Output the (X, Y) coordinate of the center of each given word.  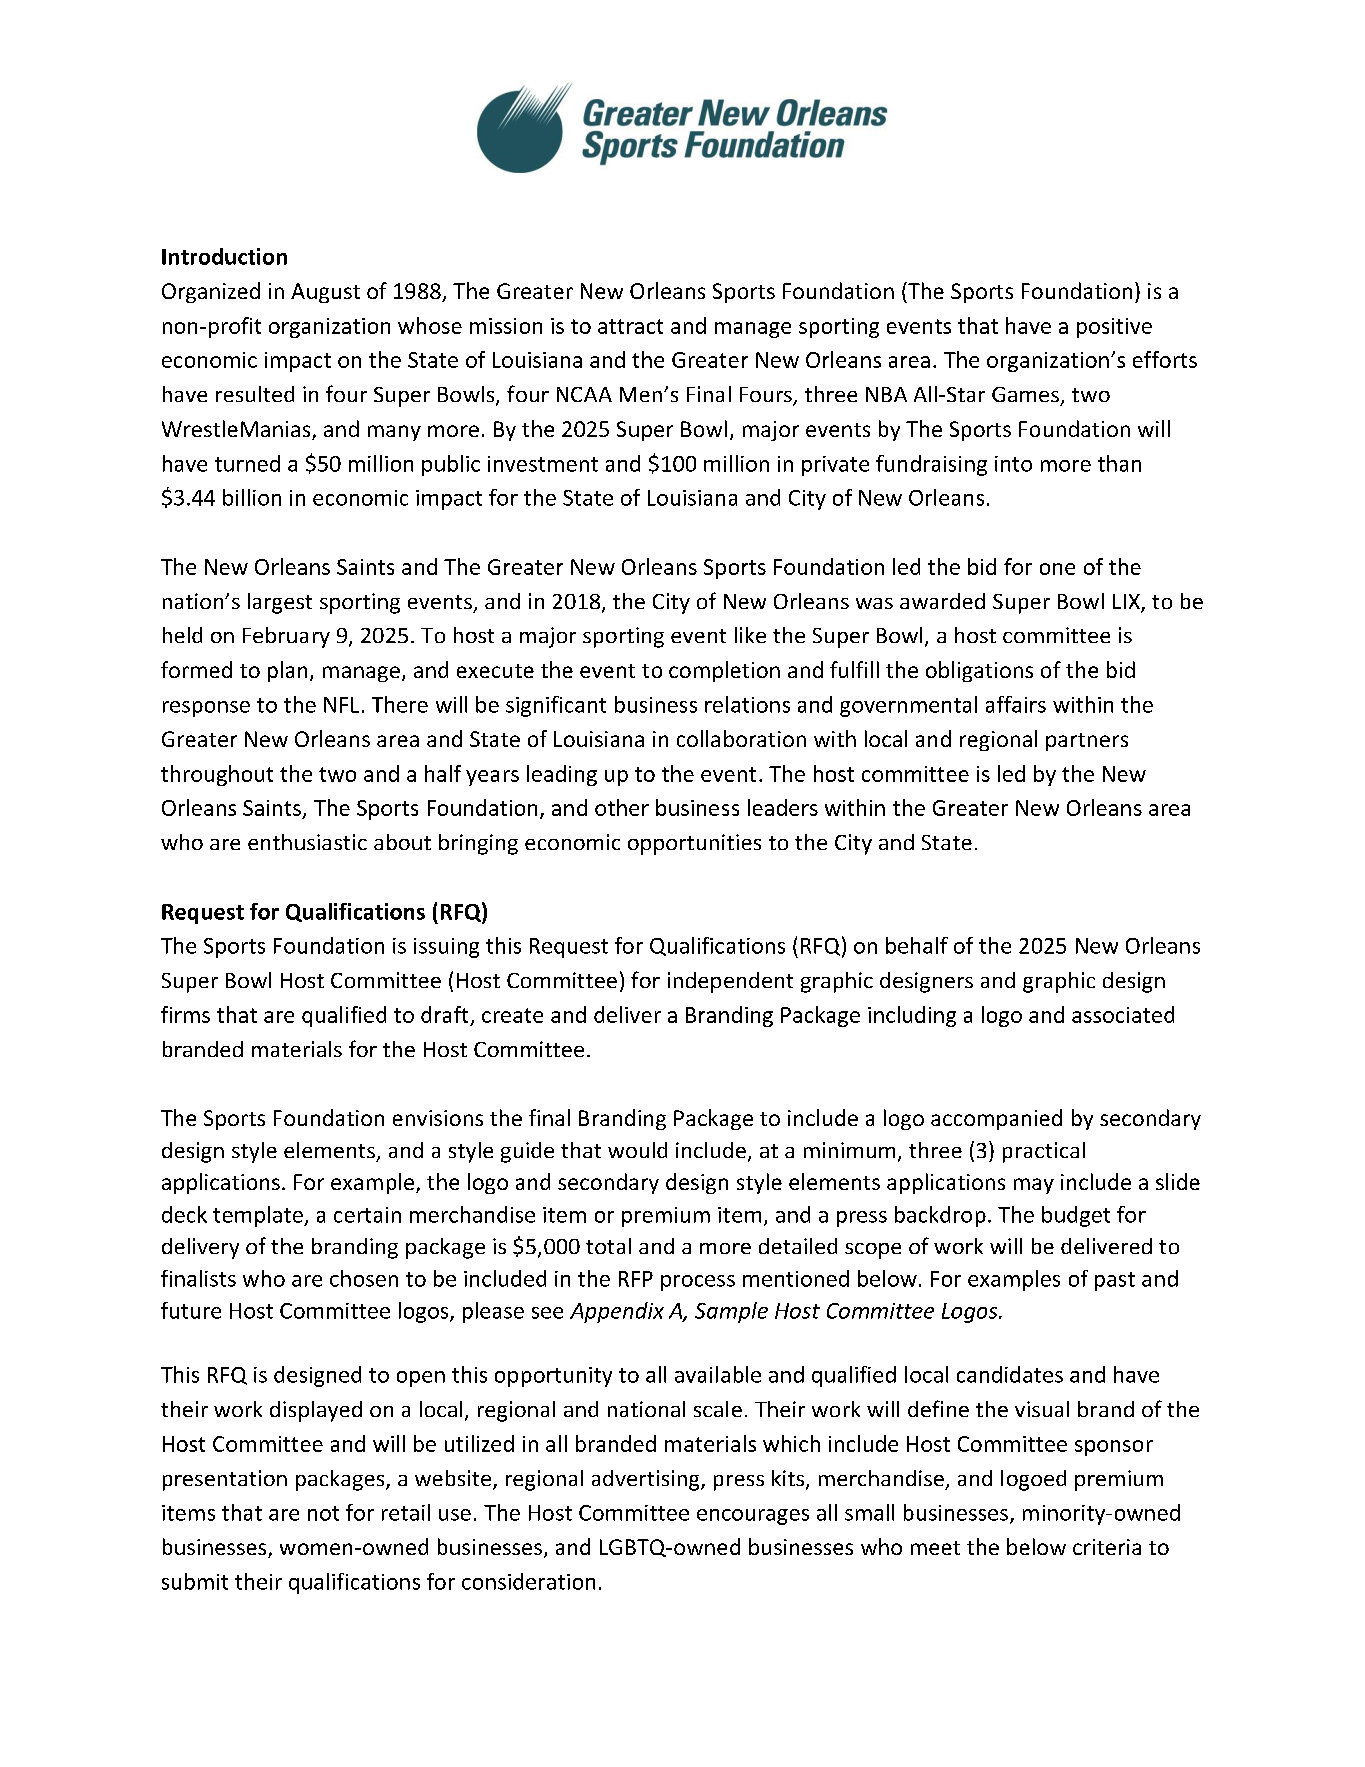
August (325, 293)
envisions (438, 1118)
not (323, 1513)
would (637, 1150)
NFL (341, 705)
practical (1044, 1152)
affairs (1016, 704)
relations (747, 704)
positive (1114, 328)
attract (630, 326)
